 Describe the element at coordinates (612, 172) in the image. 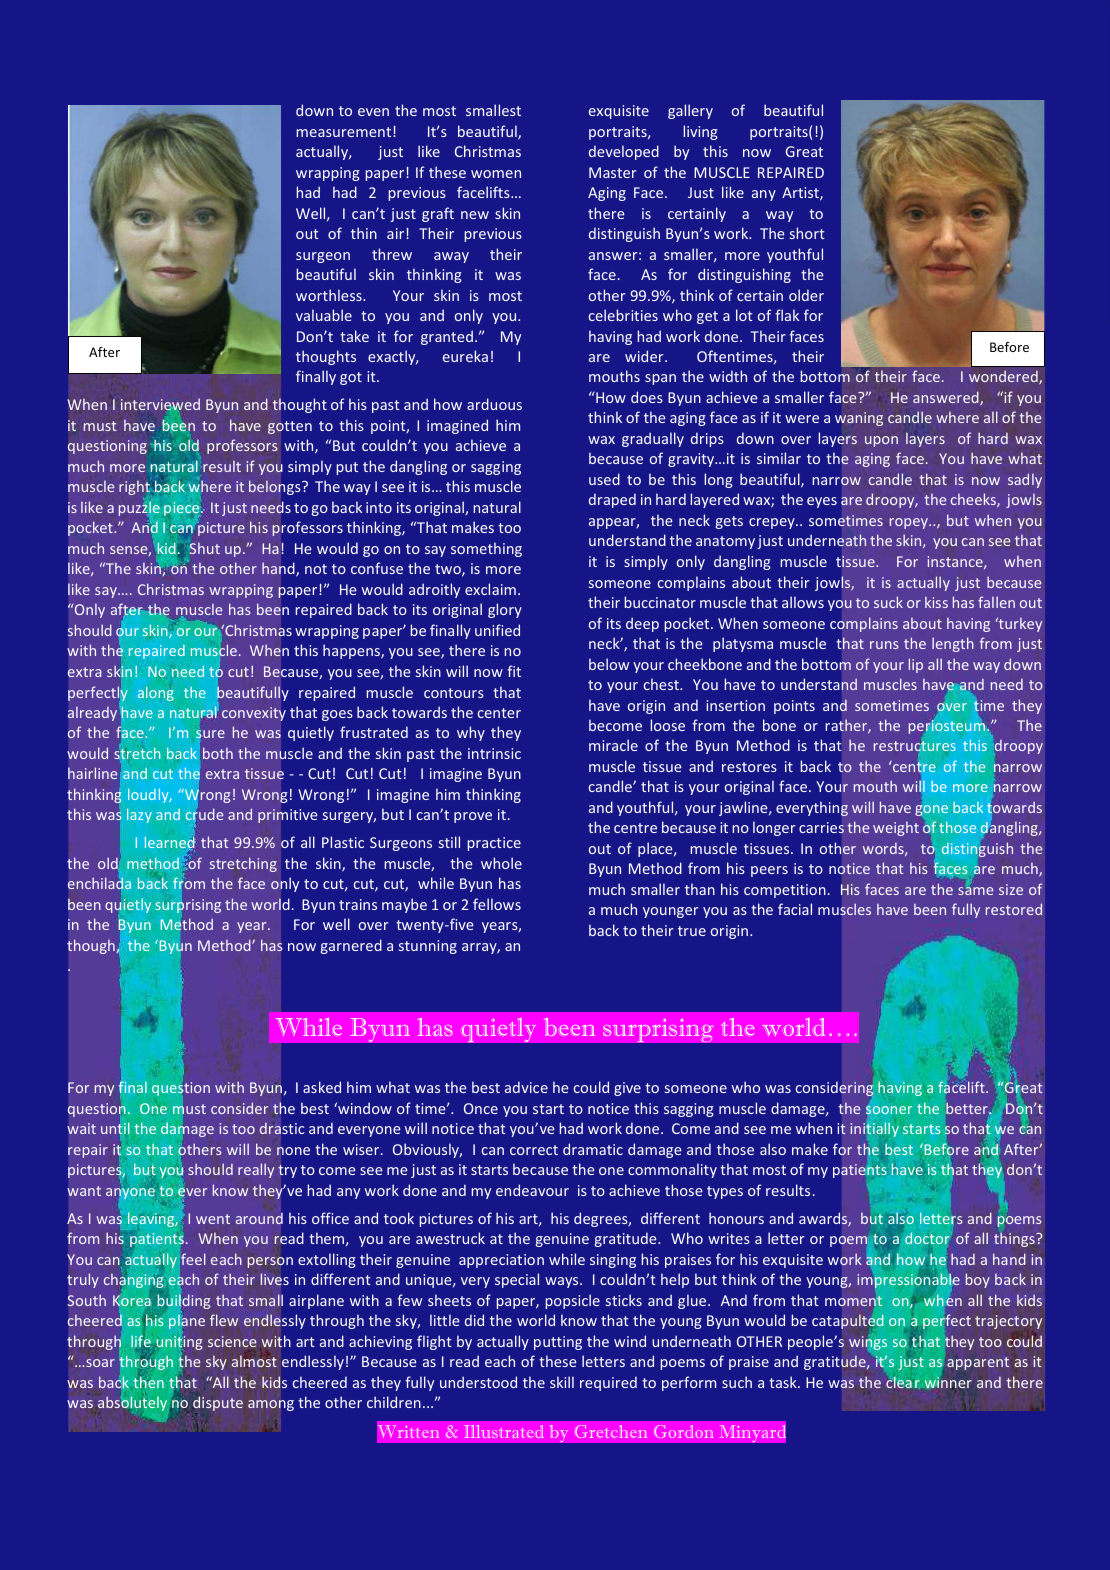

I see `Master` at that location.
